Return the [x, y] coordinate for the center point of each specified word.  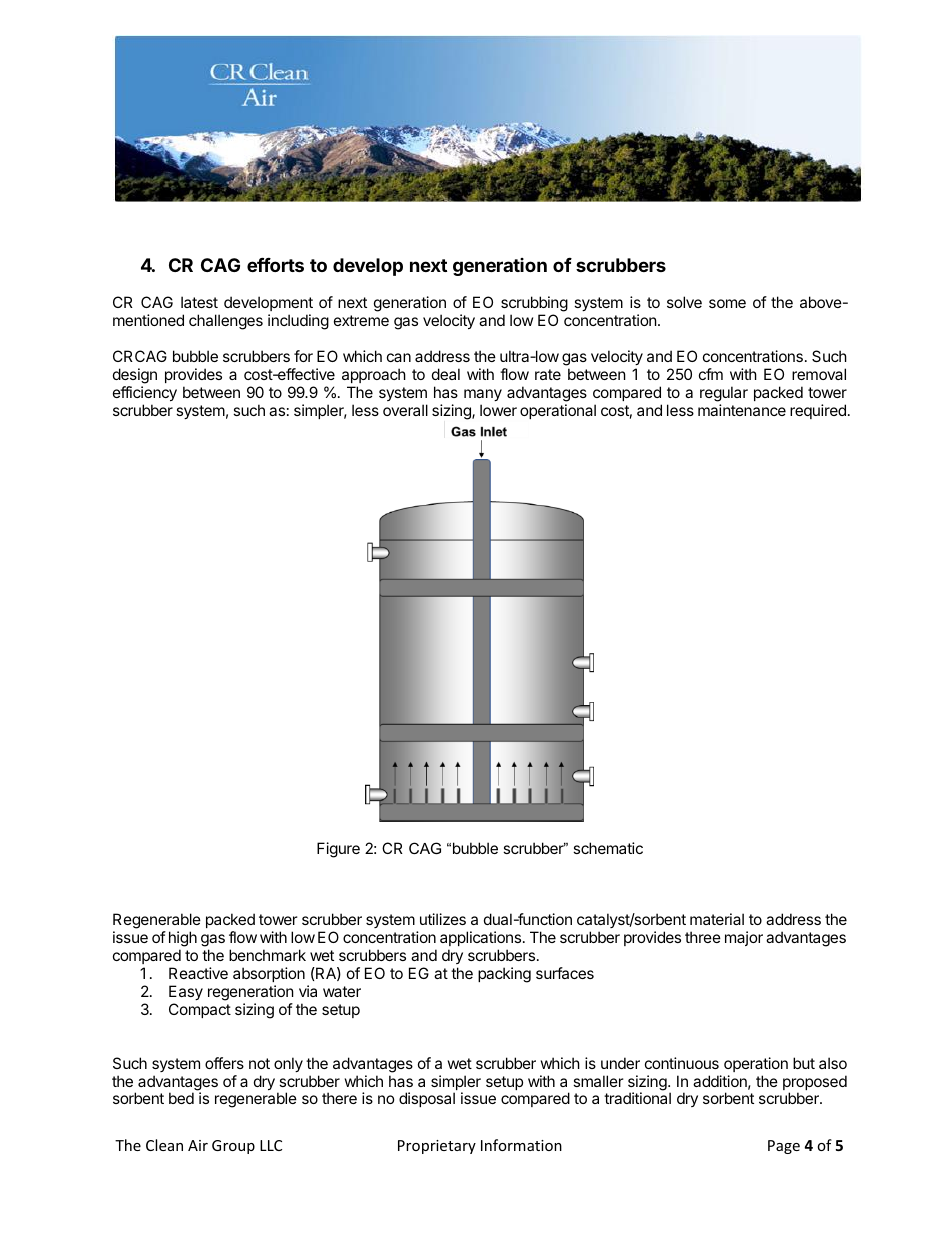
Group [233, 1147]
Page [784, 1147]
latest [199, 302]
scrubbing [534, 305]
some [727, 303]
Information [521, 1145]
